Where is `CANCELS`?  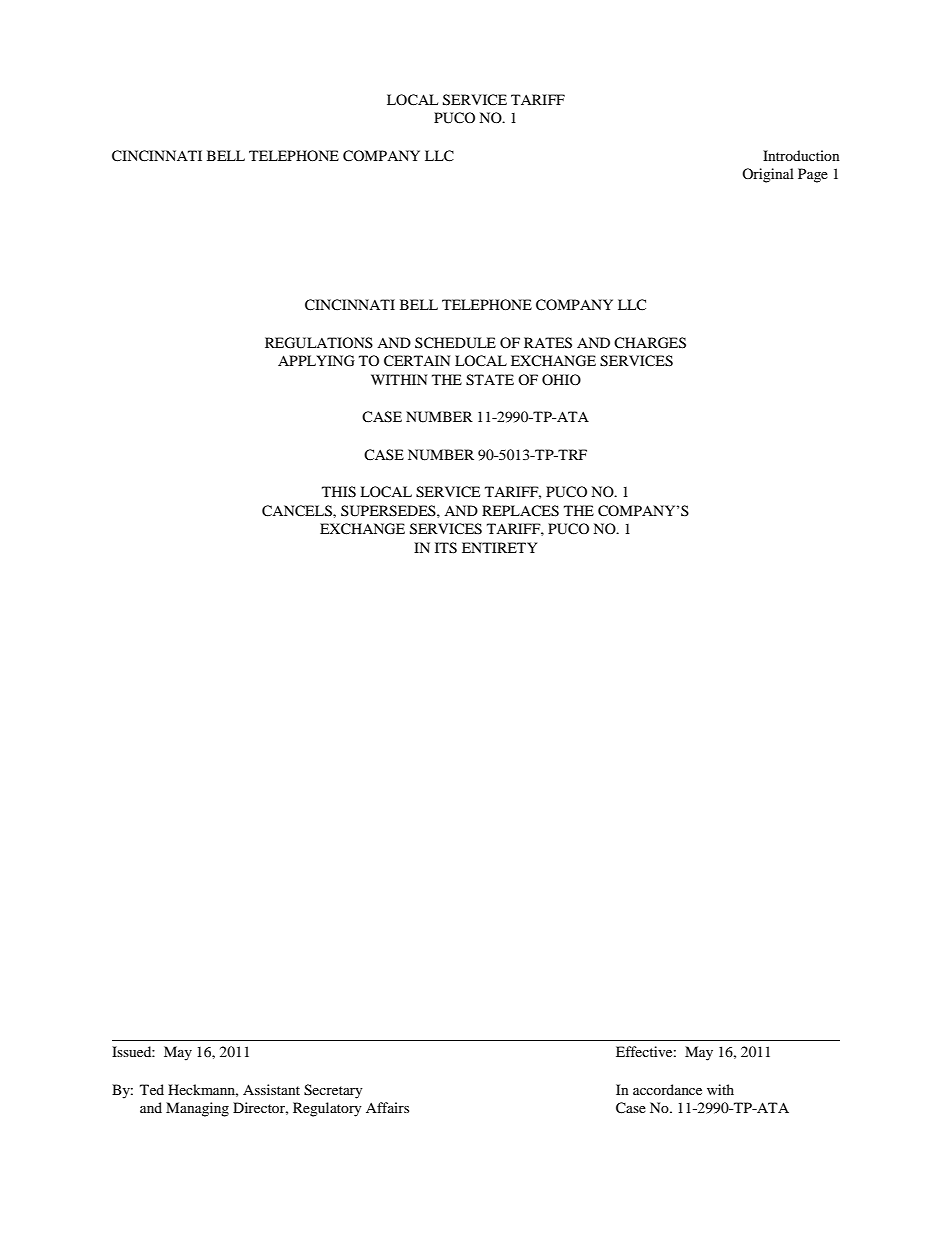 CANCELS is located at coordinates (298, 511).
